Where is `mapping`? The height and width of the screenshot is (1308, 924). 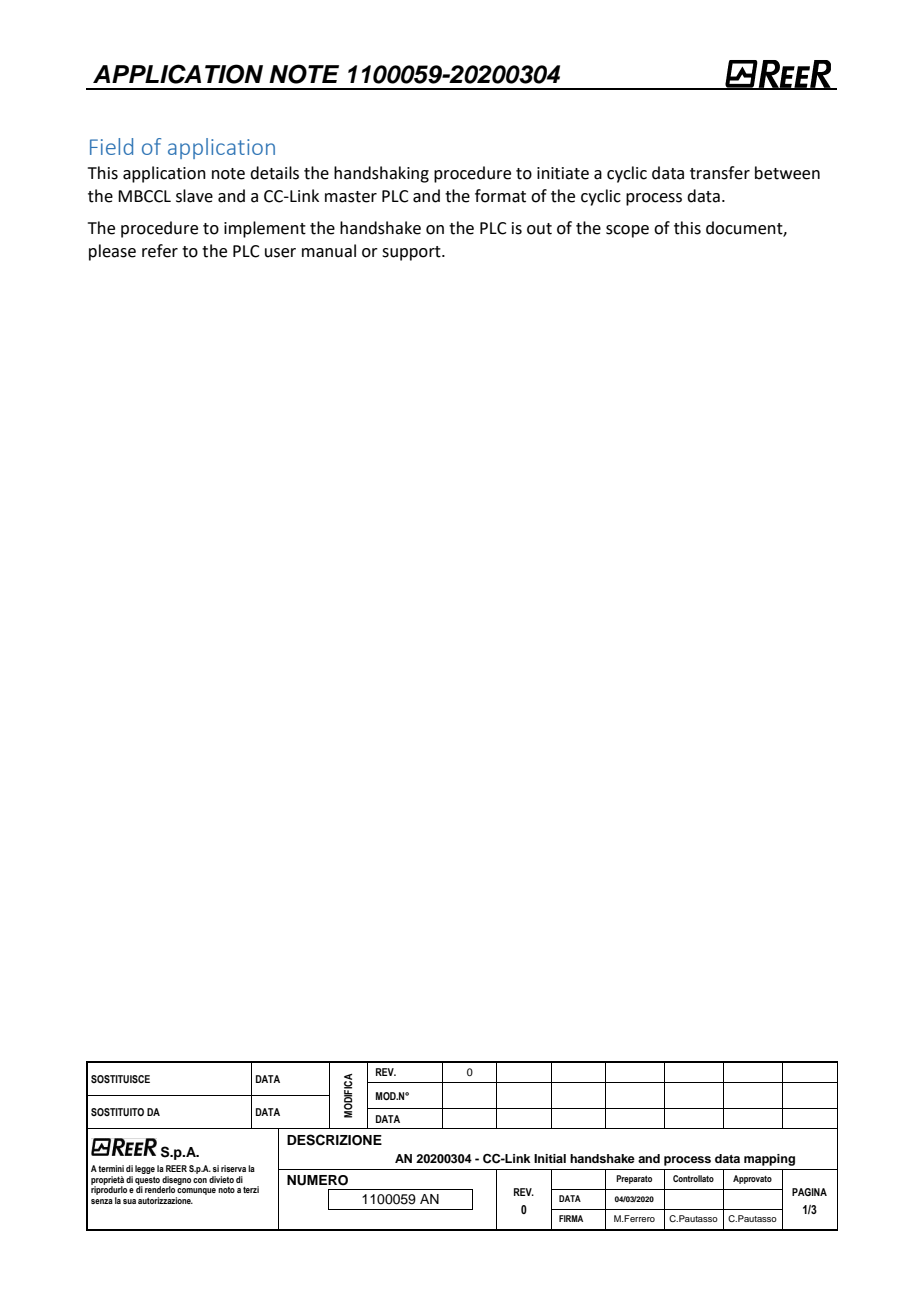
mapping is located at coordinates (769, 1160).
